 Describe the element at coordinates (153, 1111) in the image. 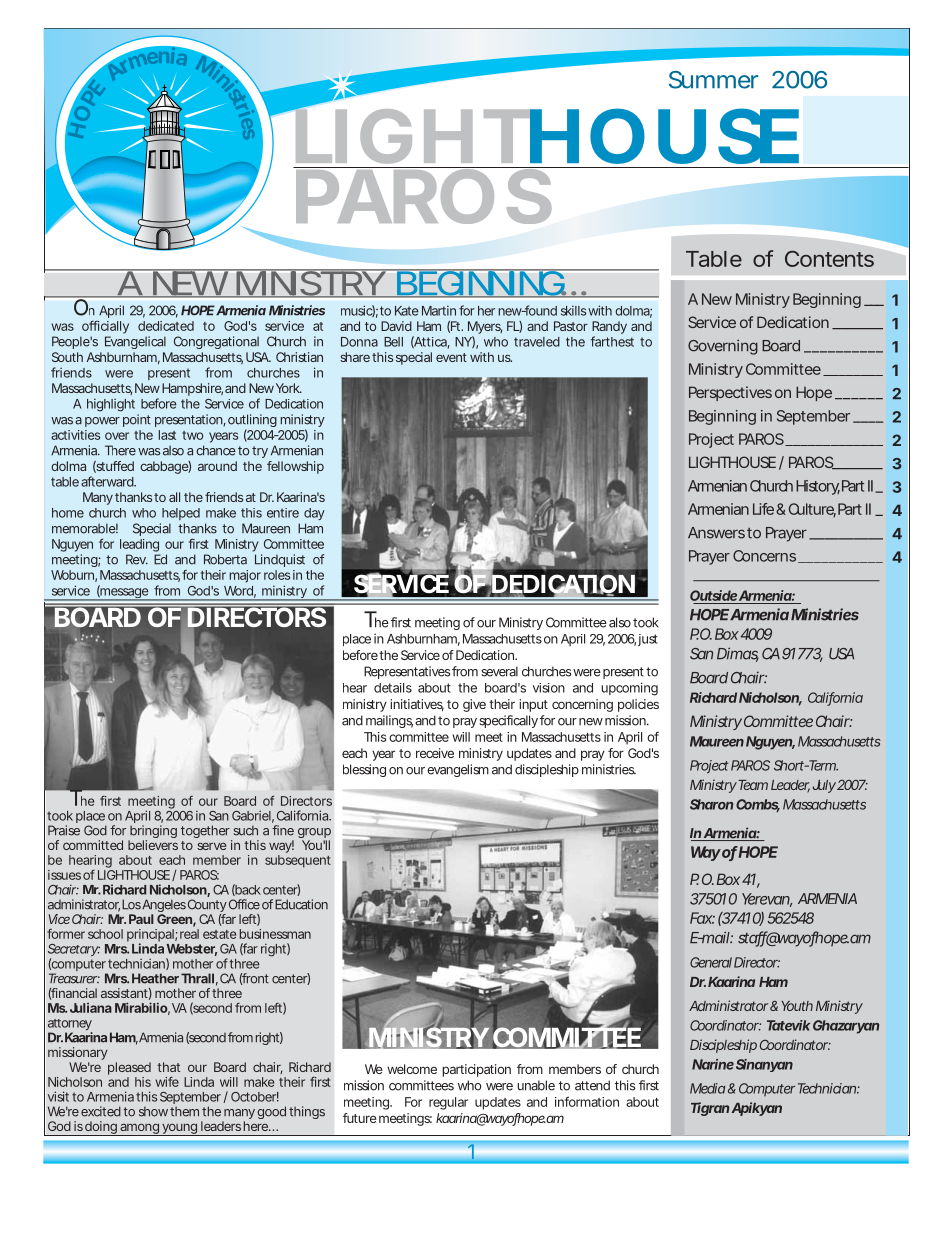

I see `show` at that location.
